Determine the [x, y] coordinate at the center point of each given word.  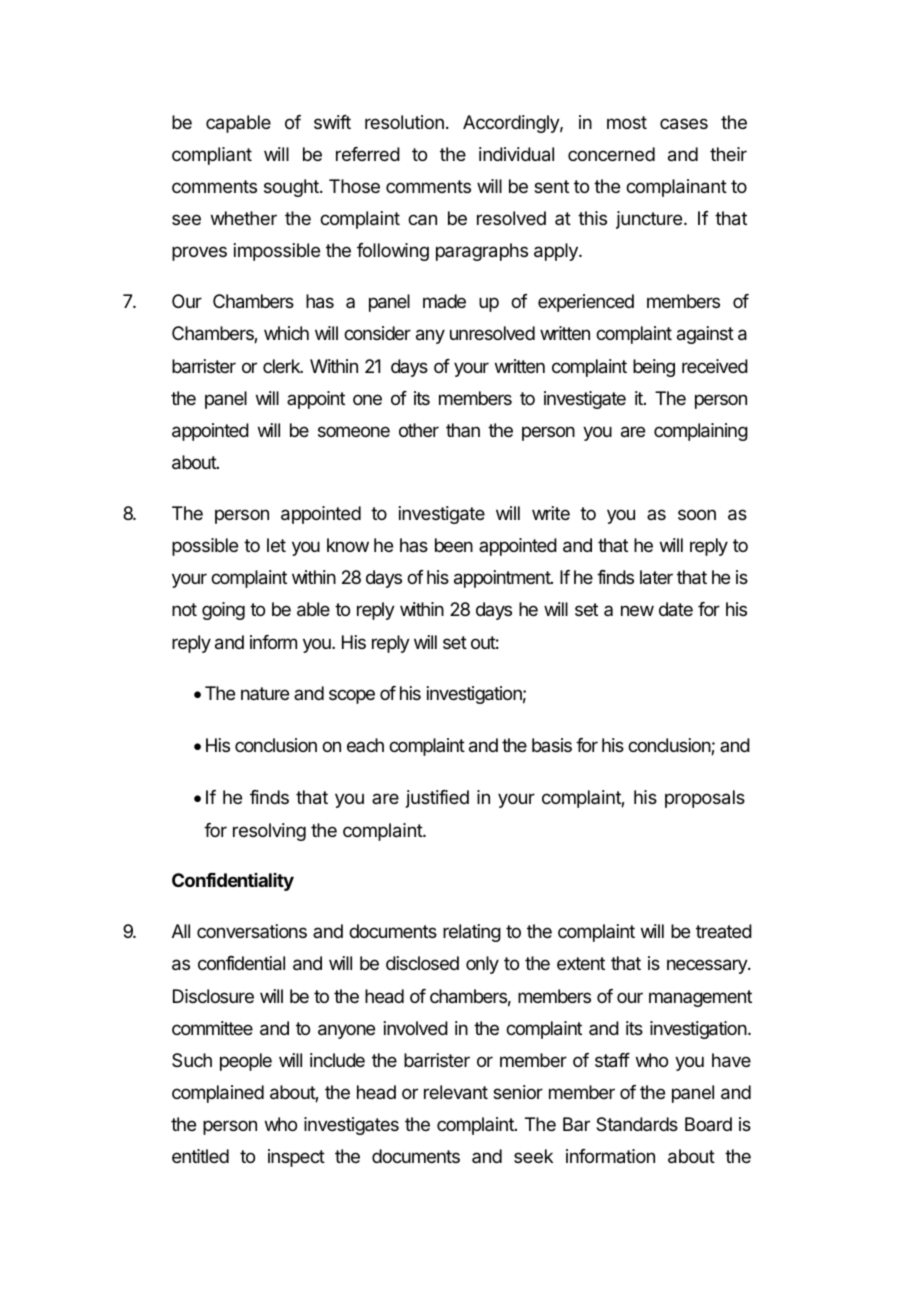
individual [516, 154]
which [286, 333]
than [463, 430]
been [454, 545]
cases [684, 124]
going [223, 611]
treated [724, 931]
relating [472, 933]
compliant [212, 156]
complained [218, 1094]
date [676, 609]
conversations [252, 931]
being [654, 368]
